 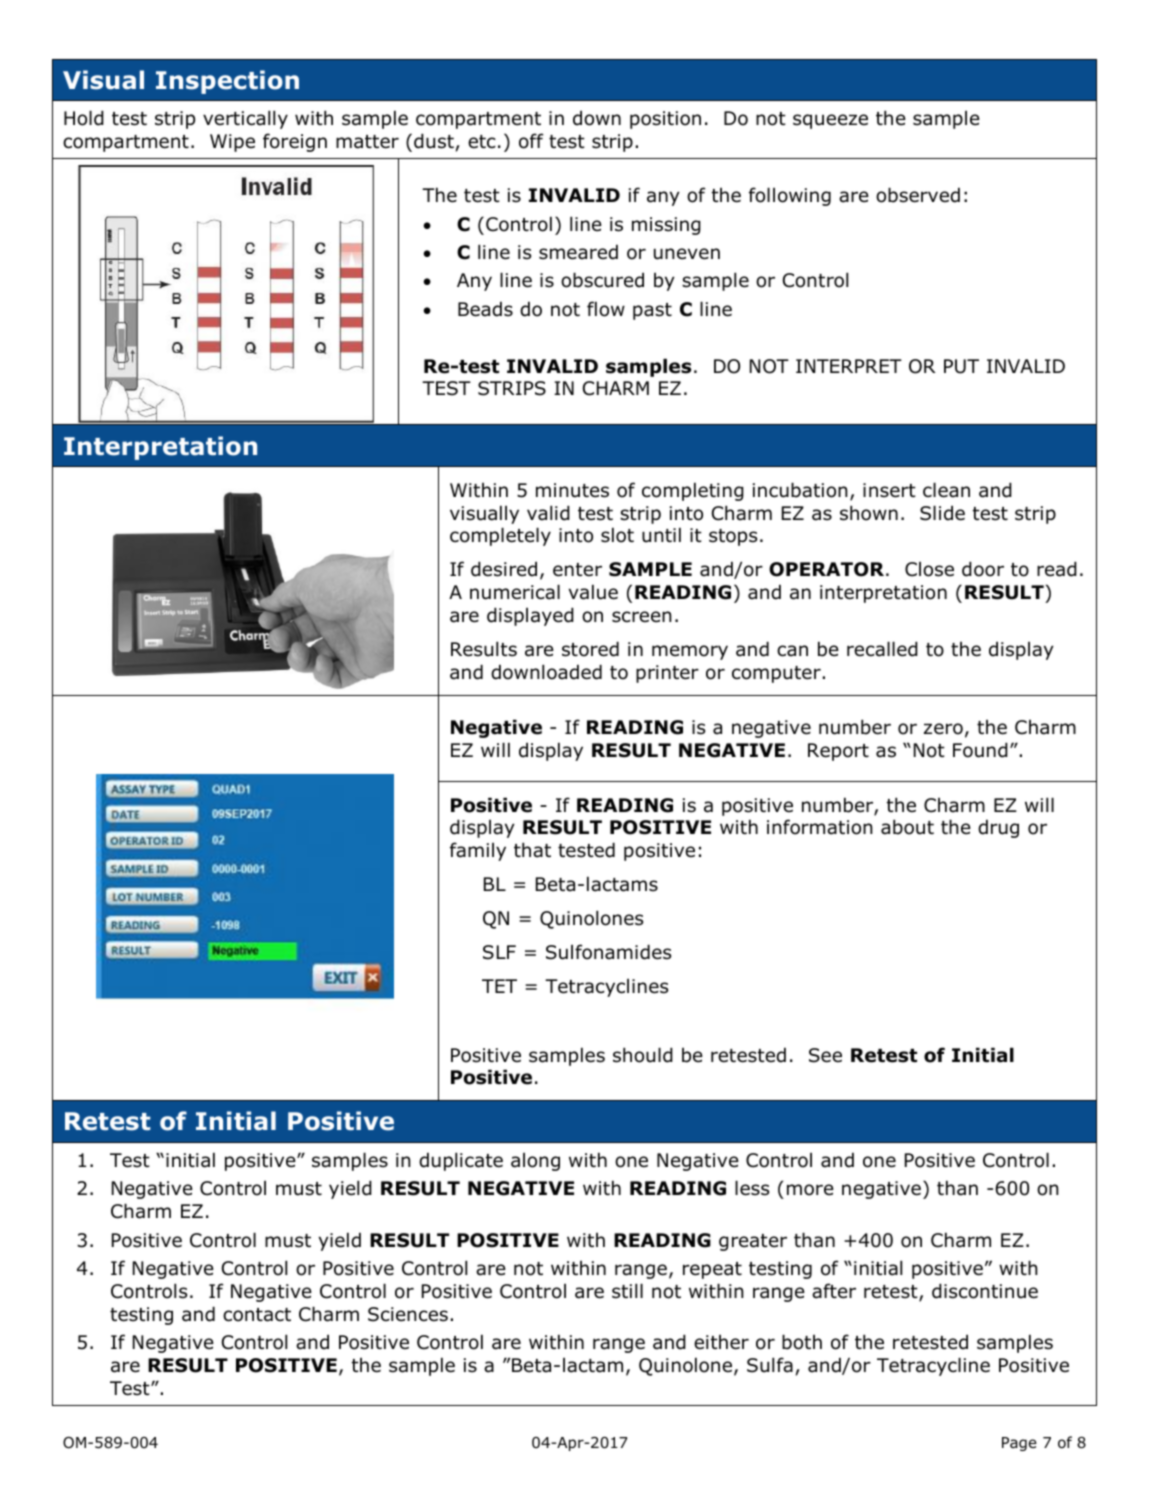 I want to click on enter, so click(x=577, y=570).
